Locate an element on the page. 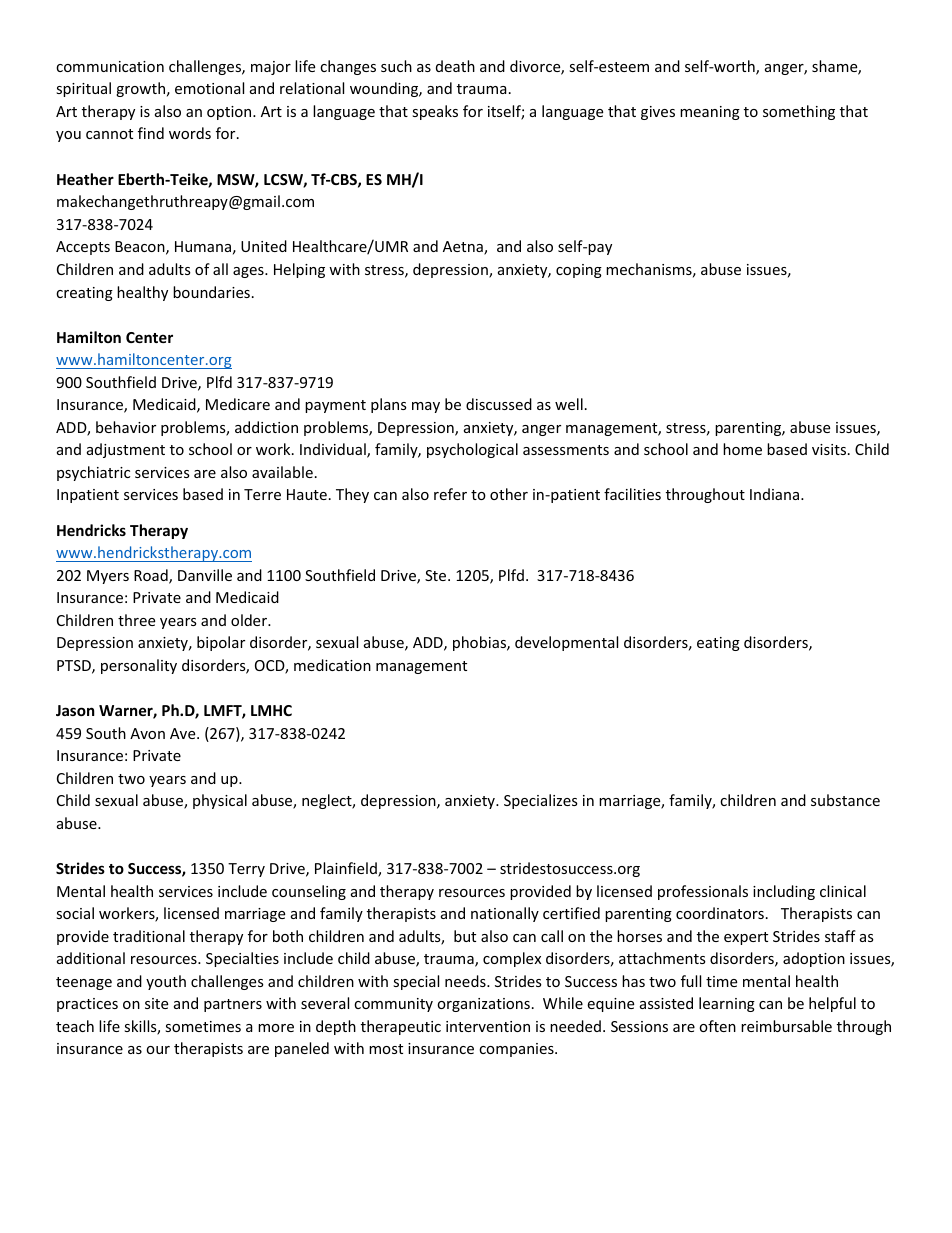 The height and width of the page is (1233, 952). emotional is located at coordinates (209, 88).
